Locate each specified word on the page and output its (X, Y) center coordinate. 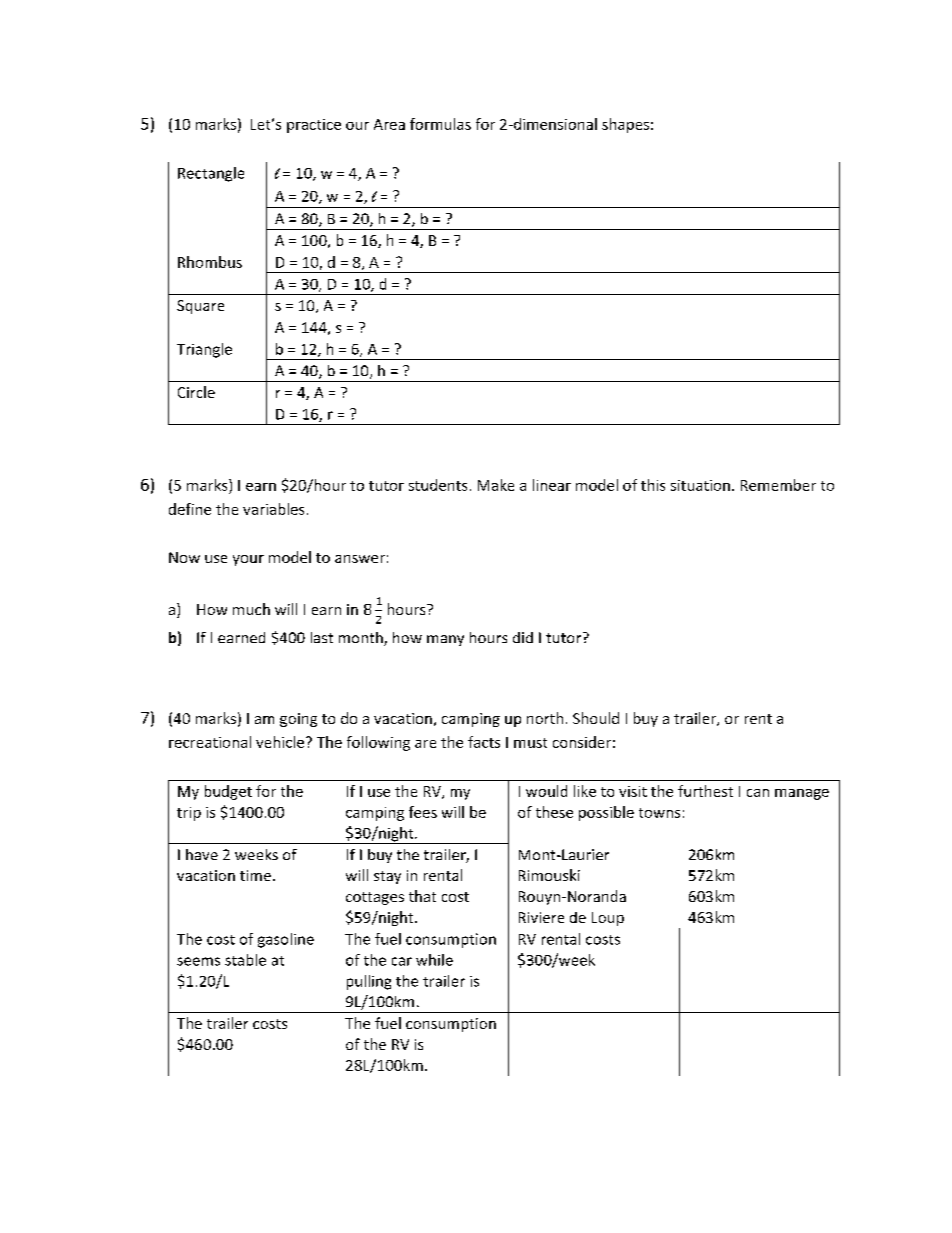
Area (389, 124)
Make (496, 485)
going (298, 720)
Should (596, 718)
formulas (440, 124)
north (545, 718)
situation (700, 485)
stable (245, 960)
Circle (196, 392)
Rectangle (211, 174)
